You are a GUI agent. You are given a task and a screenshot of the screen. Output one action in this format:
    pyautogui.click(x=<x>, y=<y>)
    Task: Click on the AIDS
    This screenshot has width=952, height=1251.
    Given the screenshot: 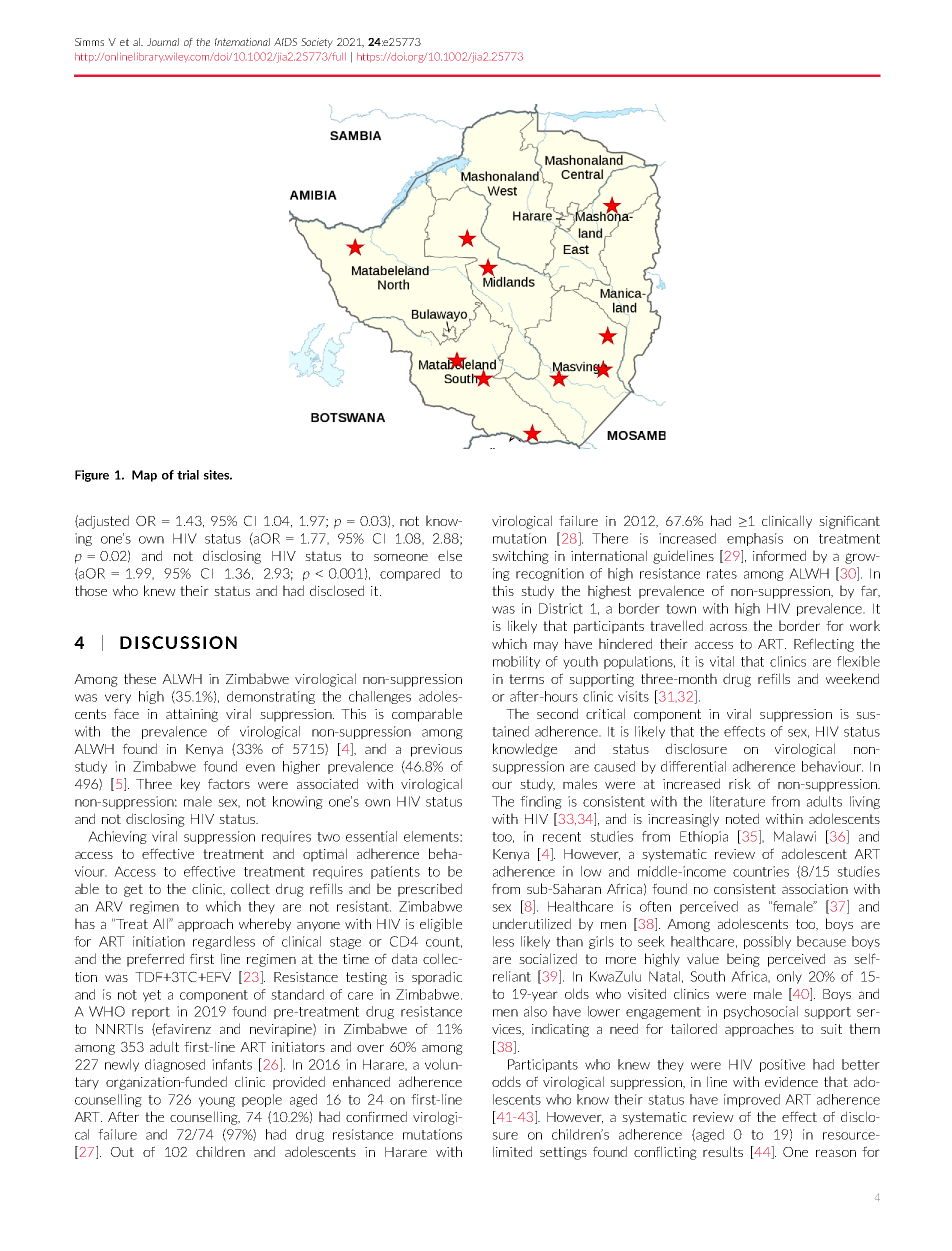 What is the action you would take?
    pyautogui.click(x=285, y=42)
